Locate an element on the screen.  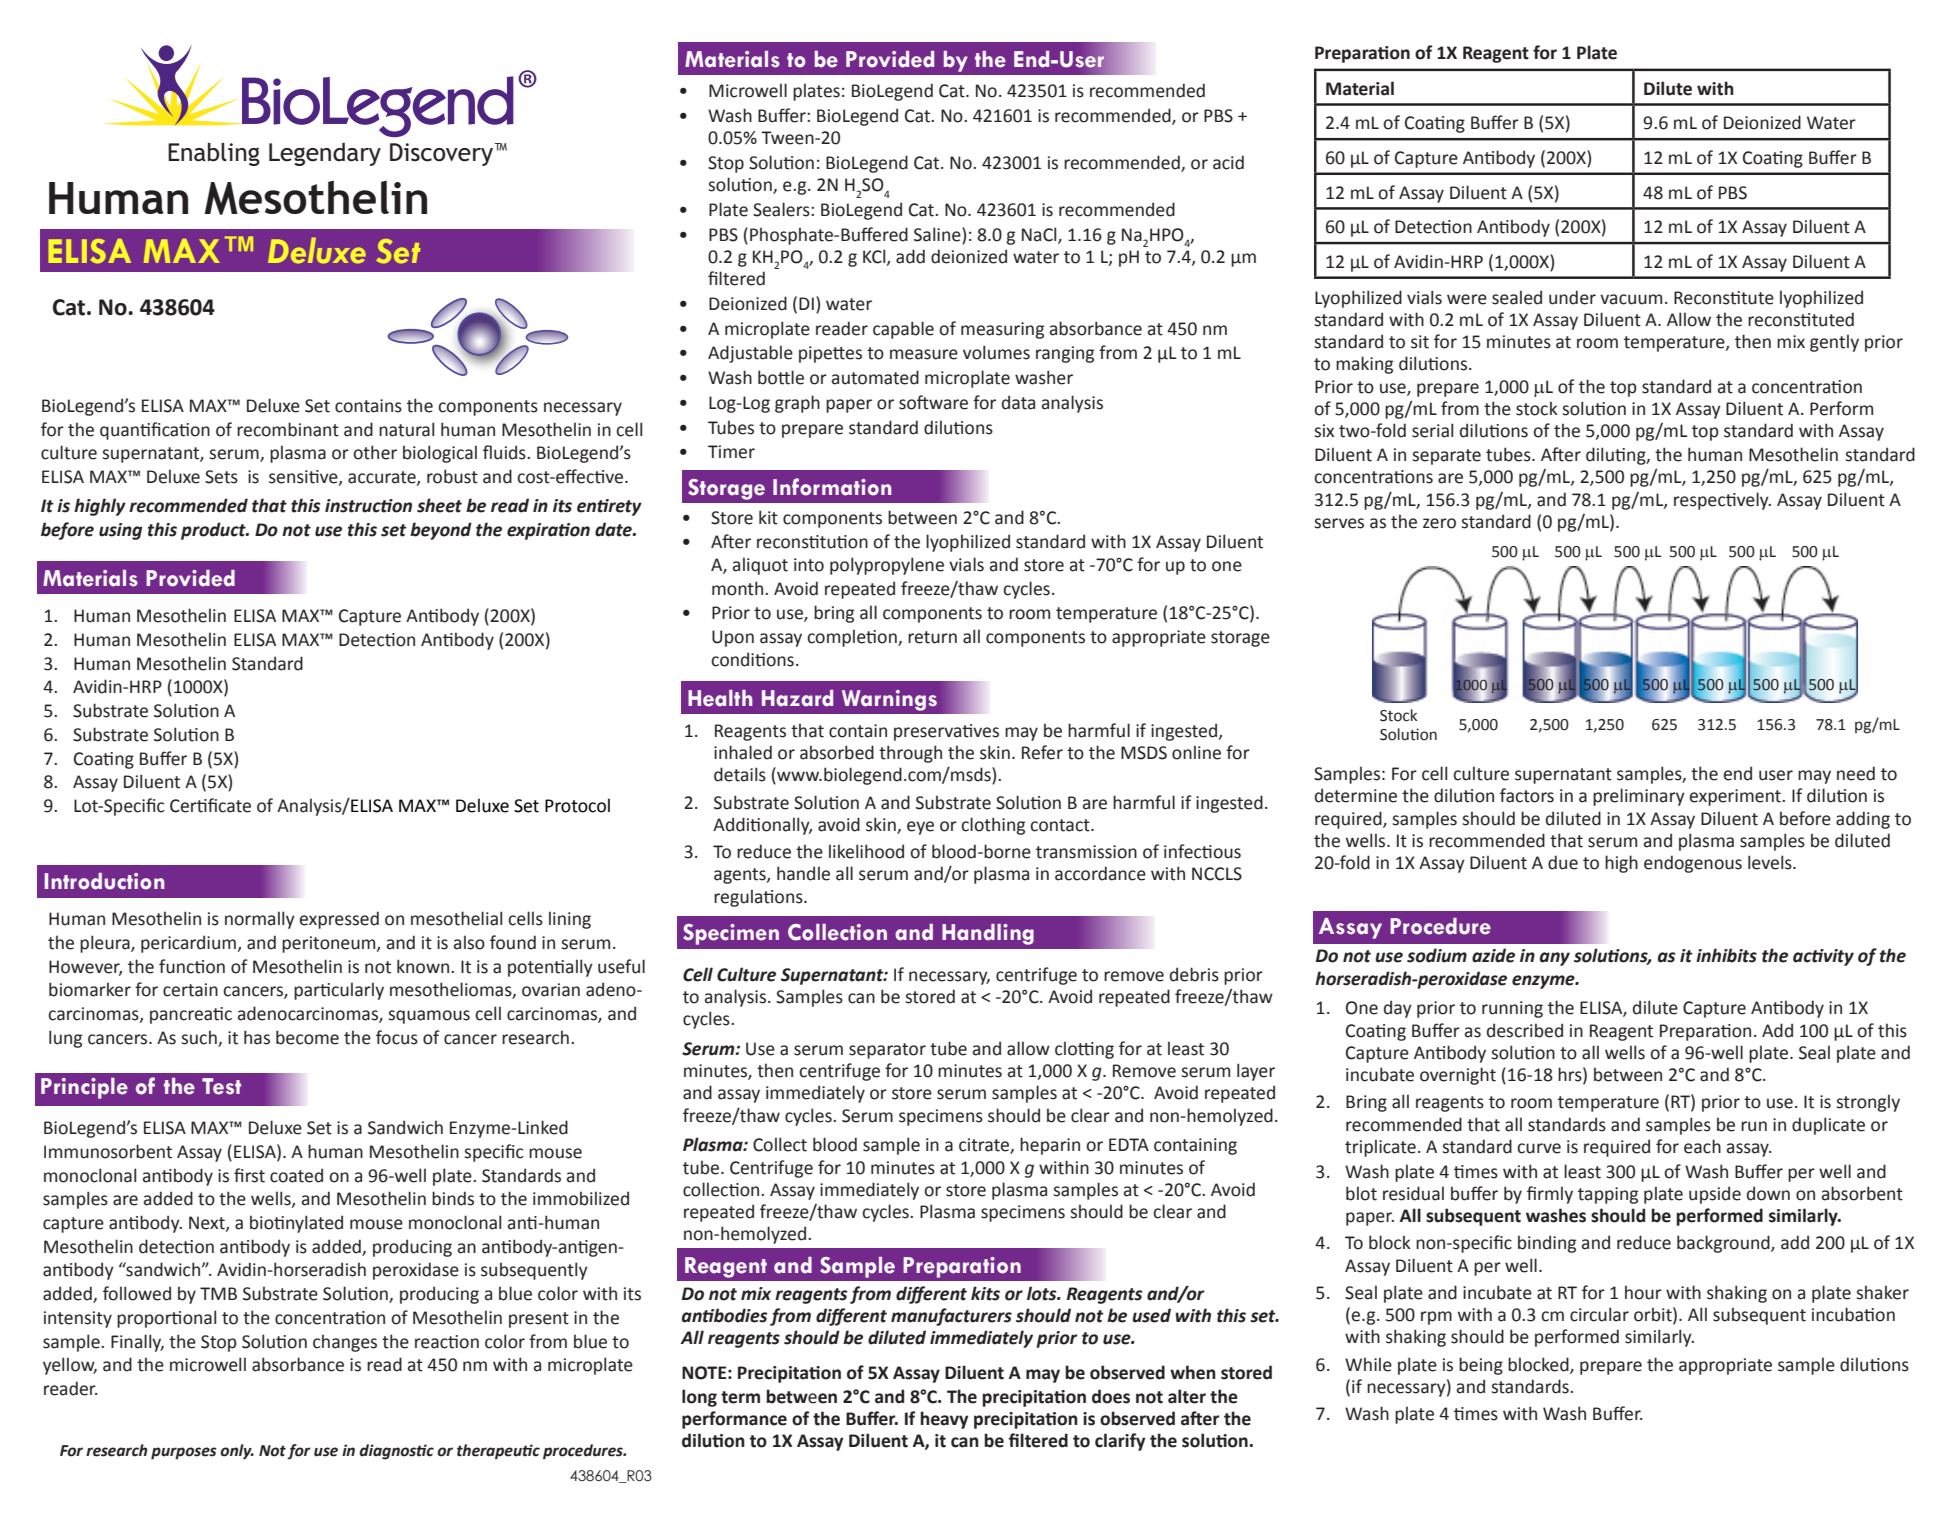
product is located at coordinates (214, 531).
